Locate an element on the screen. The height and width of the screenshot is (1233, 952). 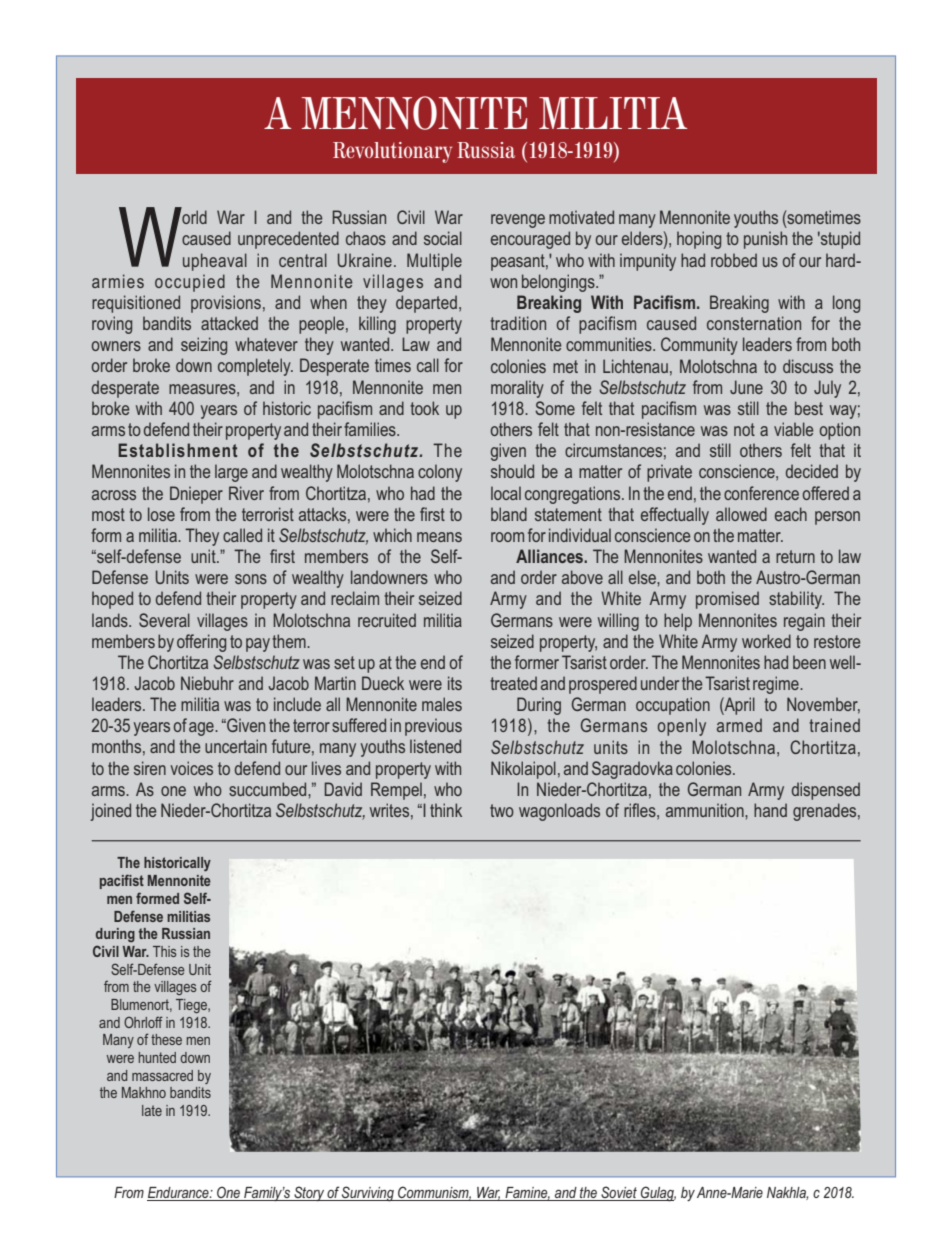
males is located at coordinates (442, 704).
